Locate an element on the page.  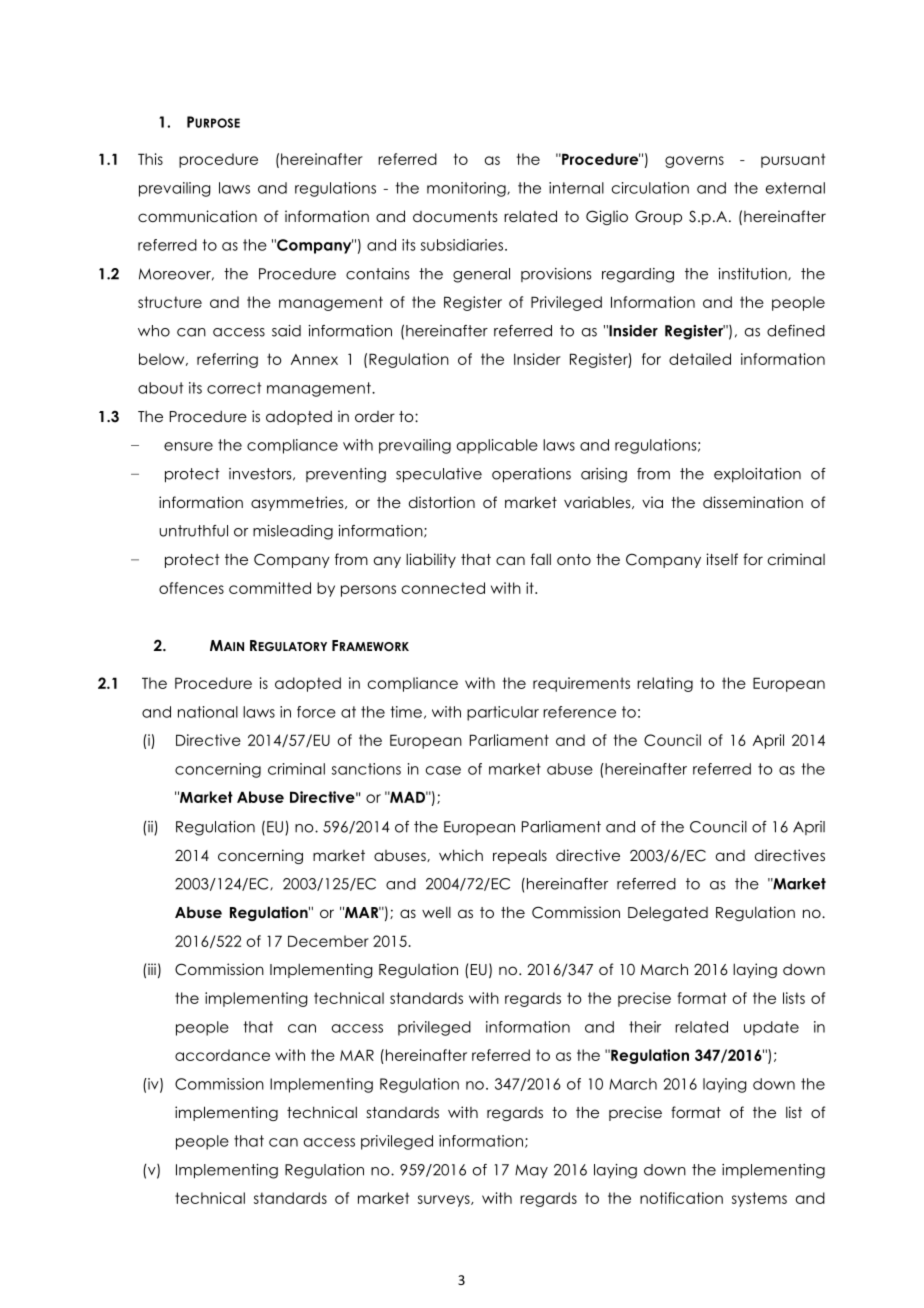
relating is located at coordinates (665, 684).
